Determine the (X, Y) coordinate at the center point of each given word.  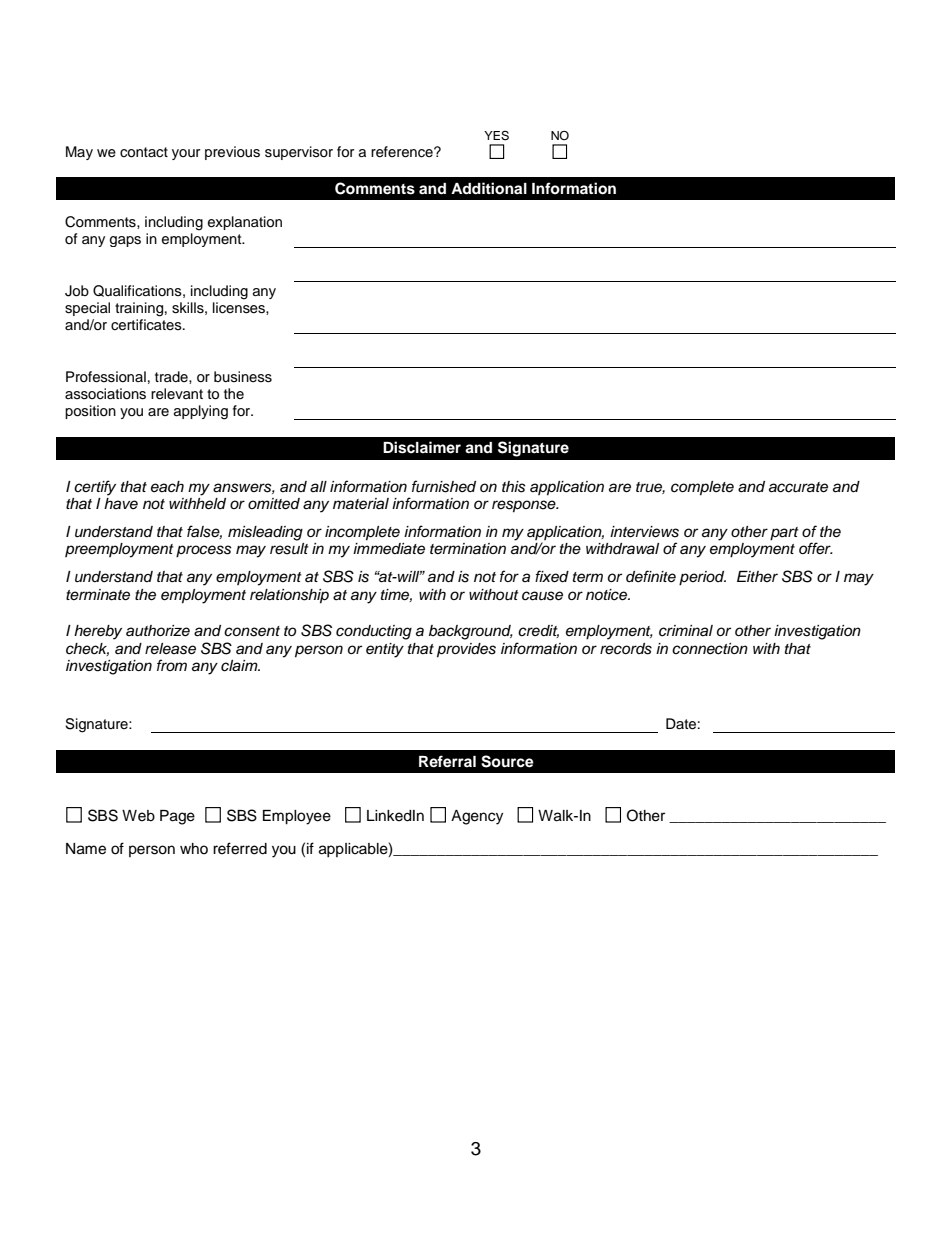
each (167, 487)
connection (710, 649)
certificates (147, 325)
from (172, 665)
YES (496, 136)
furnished (444, 486)
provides (466, 650)
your (186, 154)
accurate (798, 487)
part (784, 534)
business (243, 377)
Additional (489, 188)
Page (177, 817)
